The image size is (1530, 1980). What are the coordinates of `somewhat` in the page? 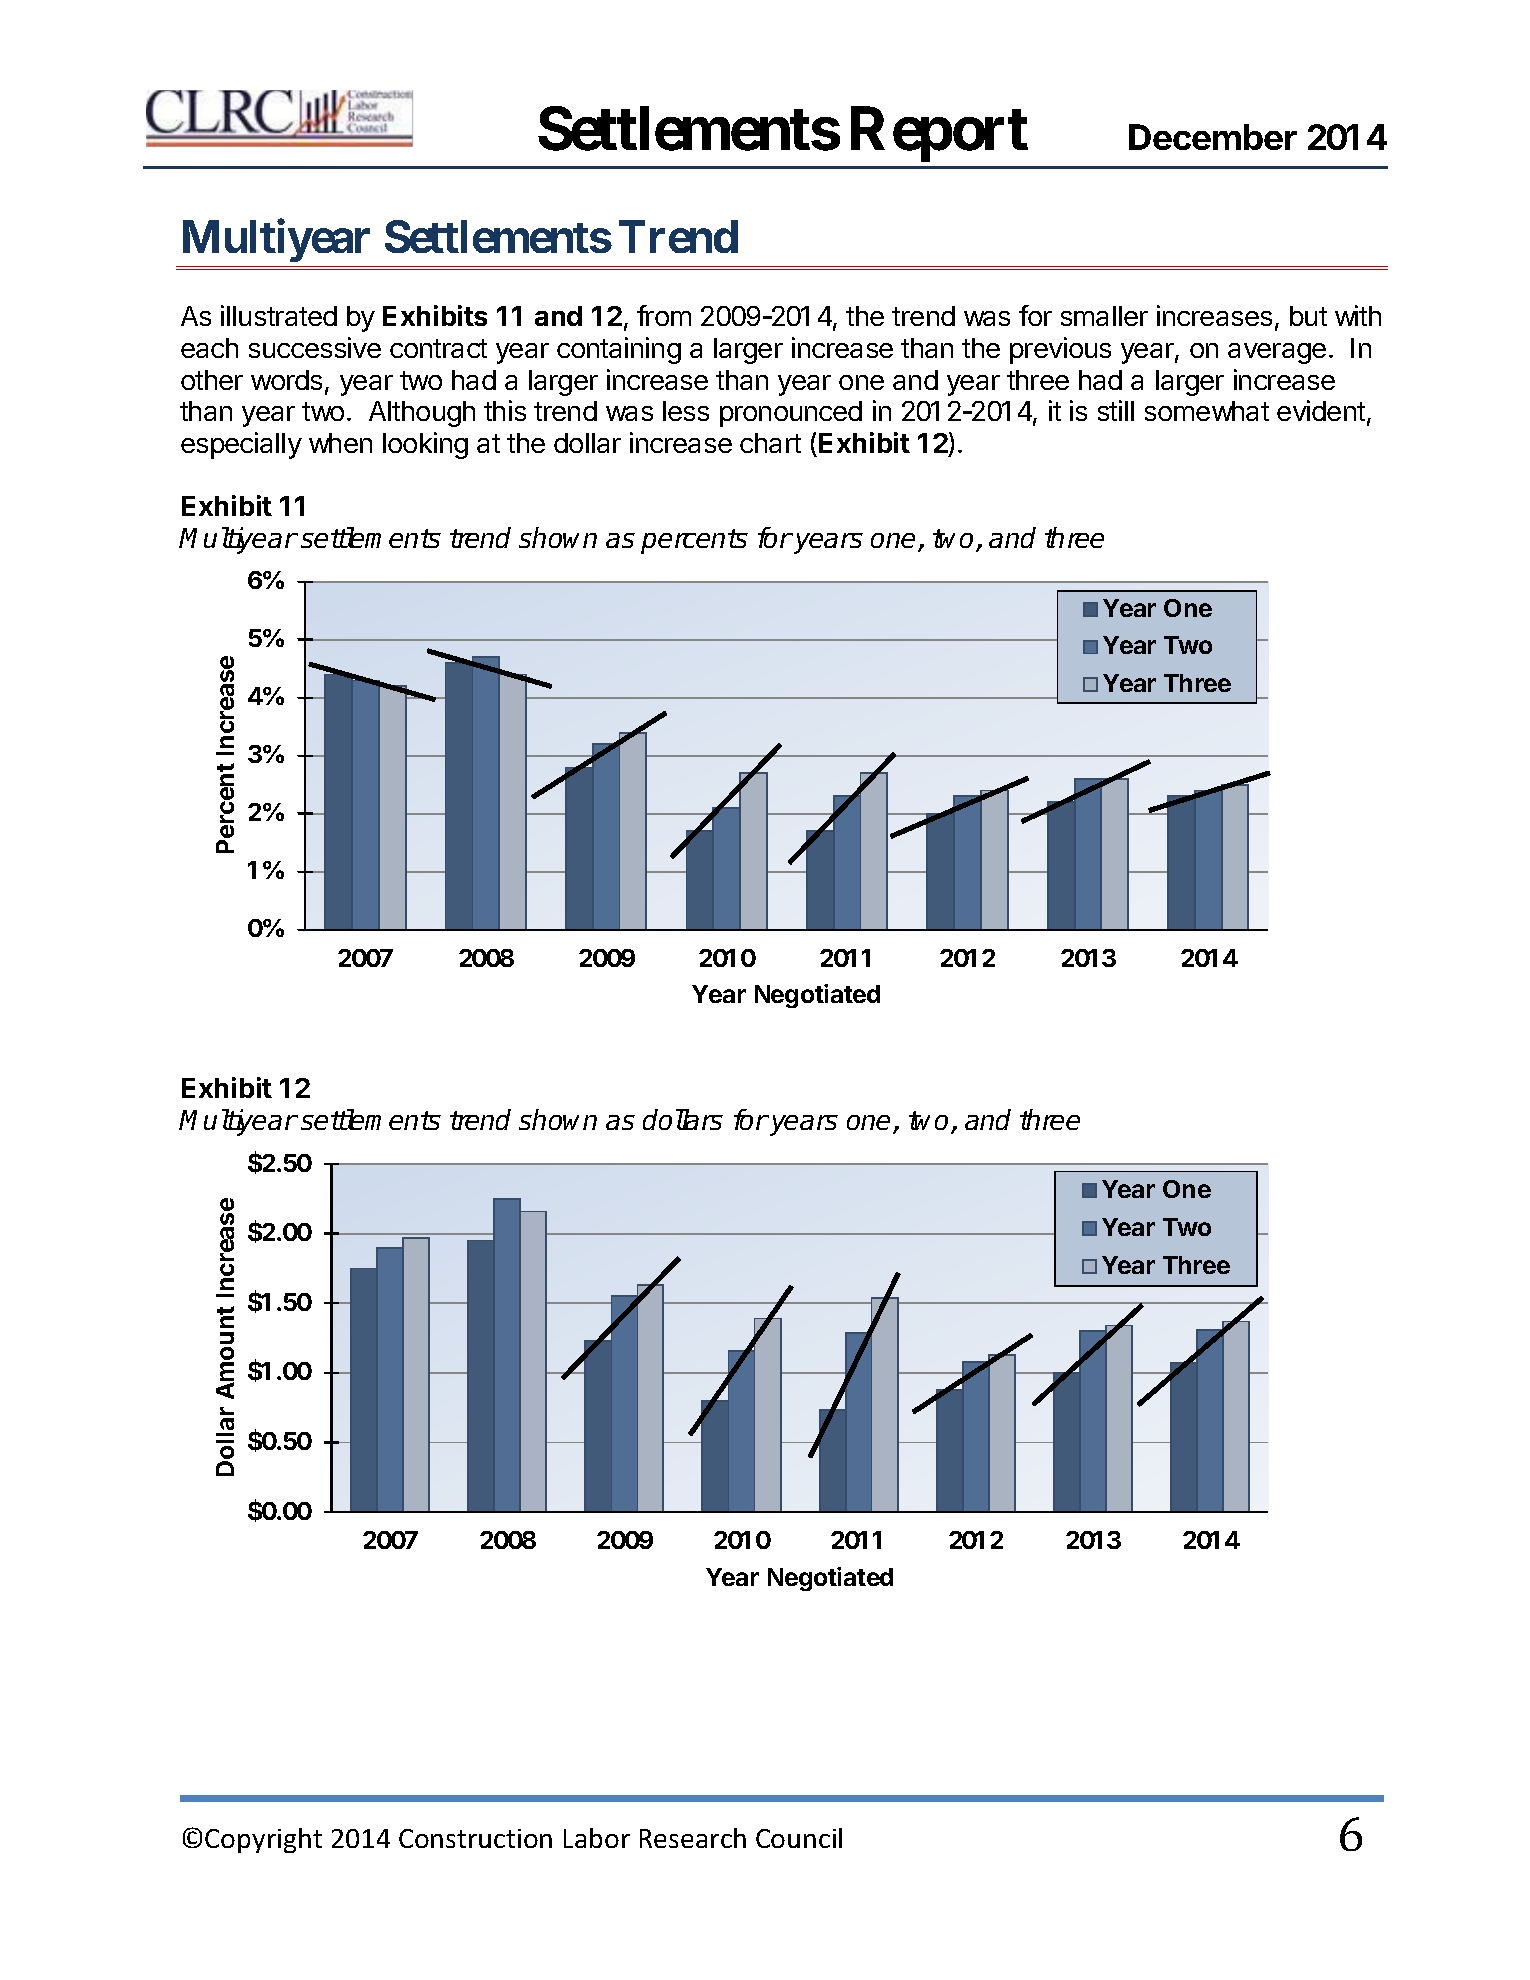 It's located at (1207, 411).
